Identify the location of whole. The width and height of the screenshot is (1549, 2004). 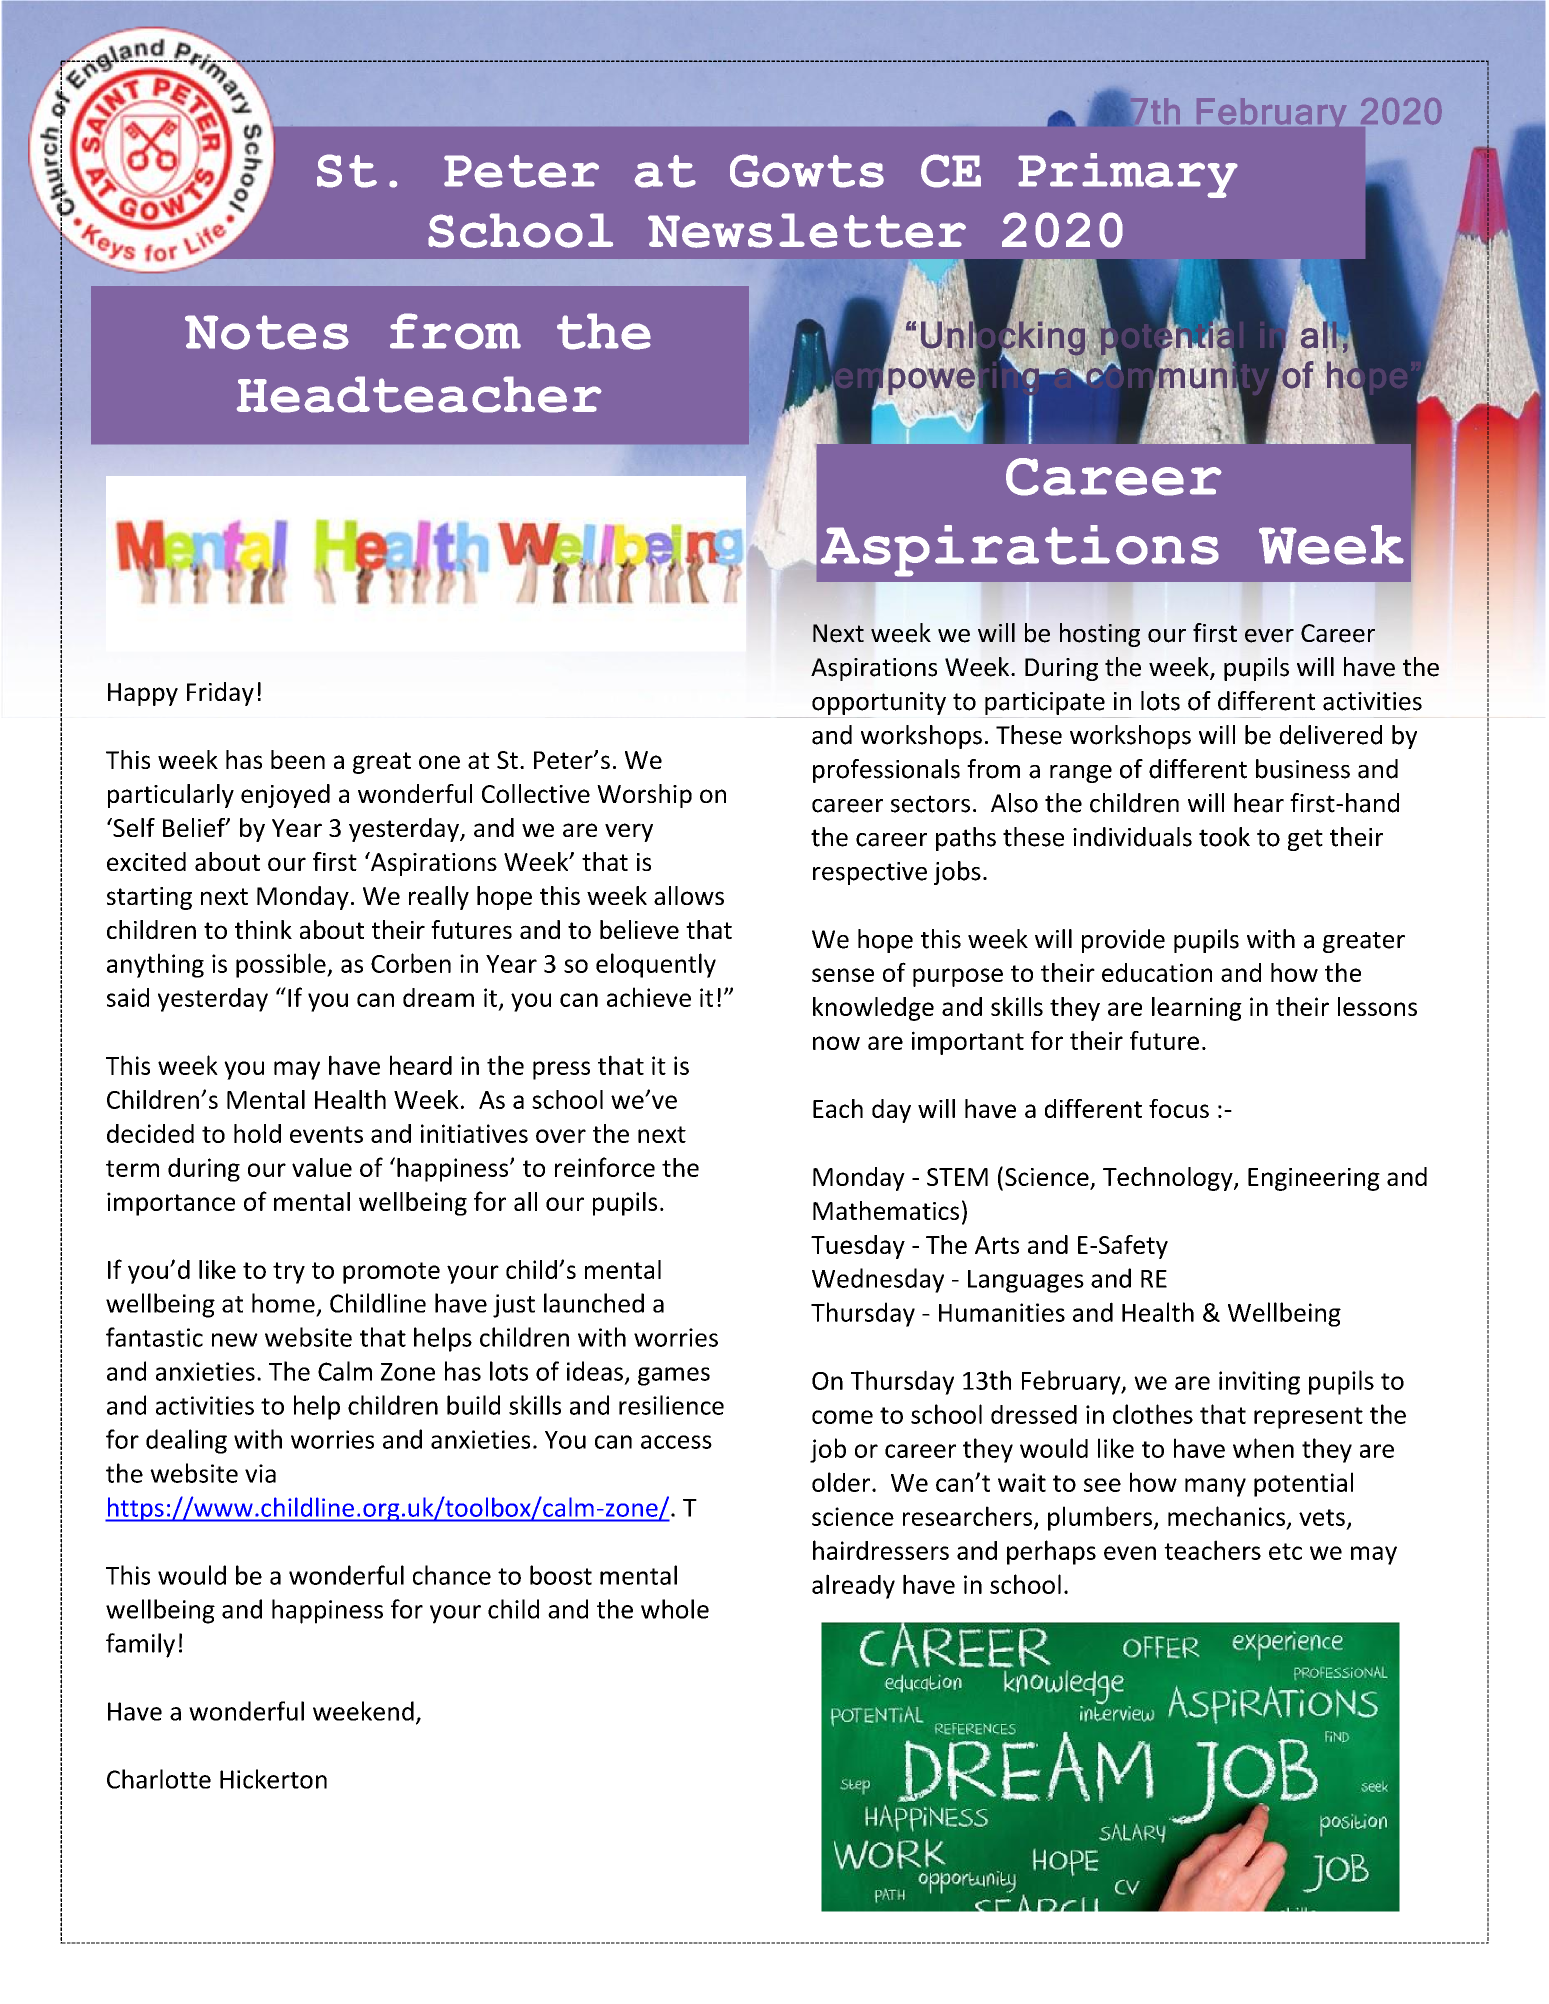
(675, 1609).
